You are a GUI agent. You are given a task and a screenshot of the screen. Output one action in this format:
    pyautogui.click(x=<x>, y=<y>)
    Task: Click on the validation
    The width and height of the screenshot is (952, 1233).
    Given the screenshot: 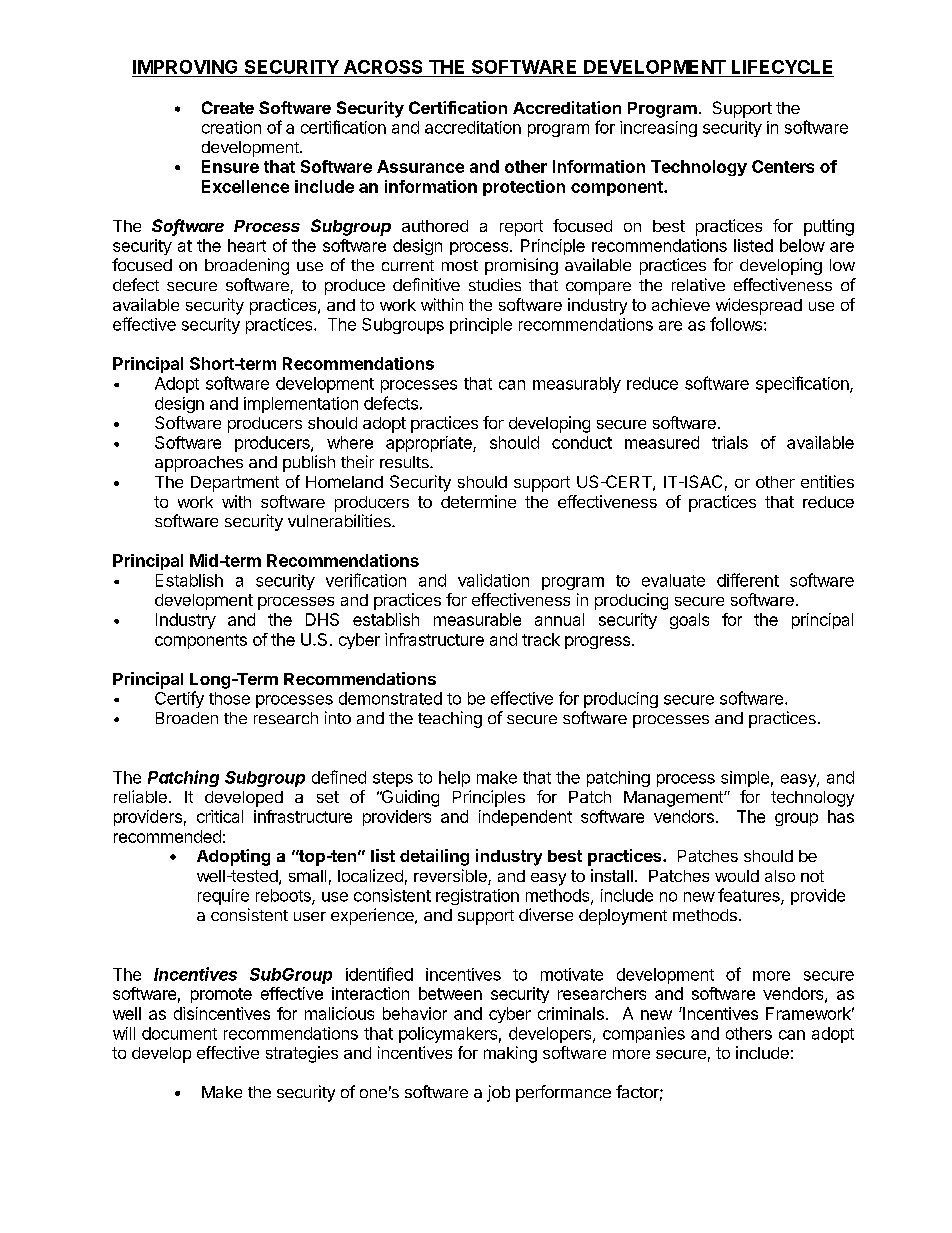 What is the action you would take?
    pyautogui.click(x=493, y=580)
